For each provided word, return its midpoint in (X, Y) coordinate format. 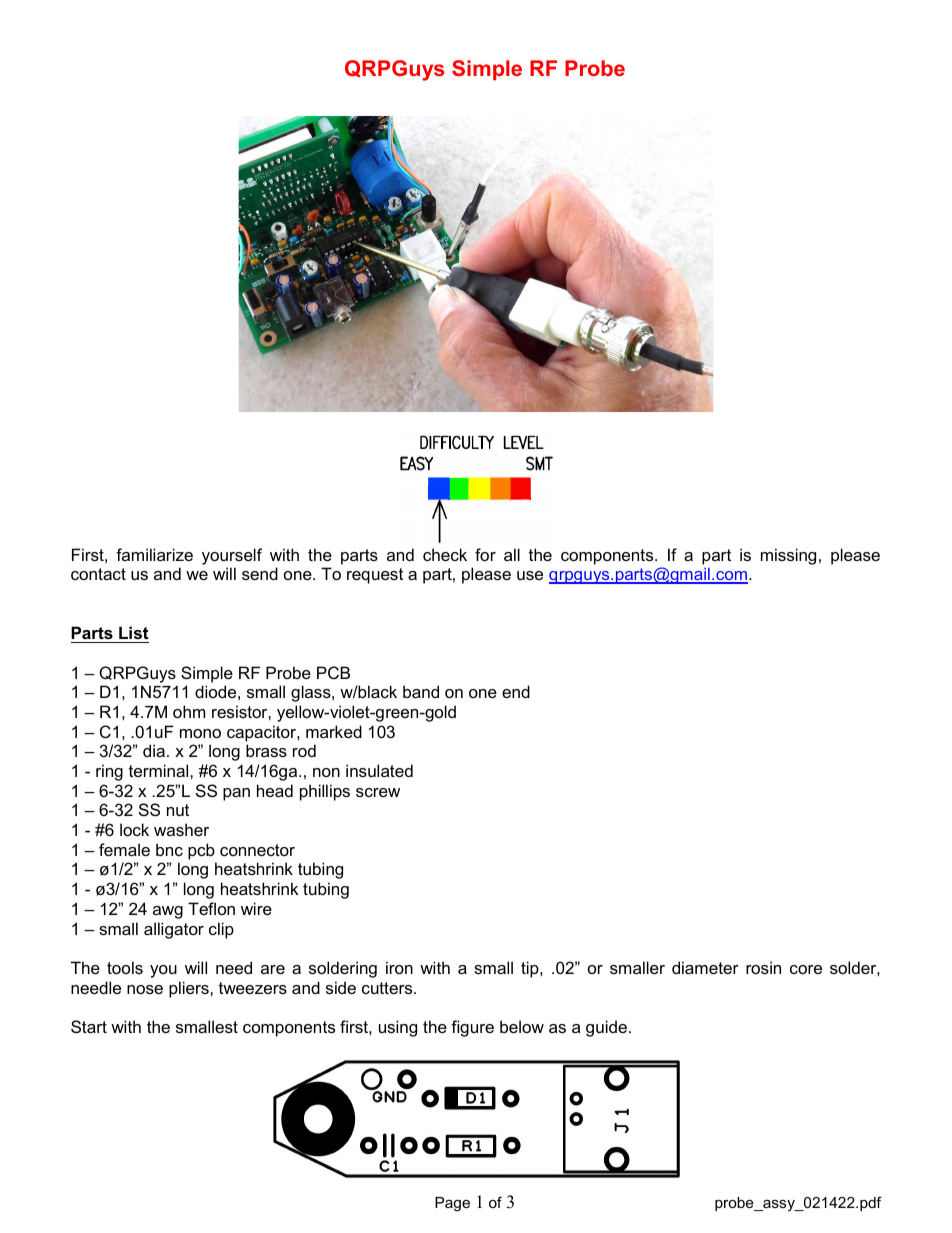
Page (452, 1204)
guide (608, 1028)
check (445, 554)
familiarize (154, 554)
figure (472, 1028)
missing (788, 556)
